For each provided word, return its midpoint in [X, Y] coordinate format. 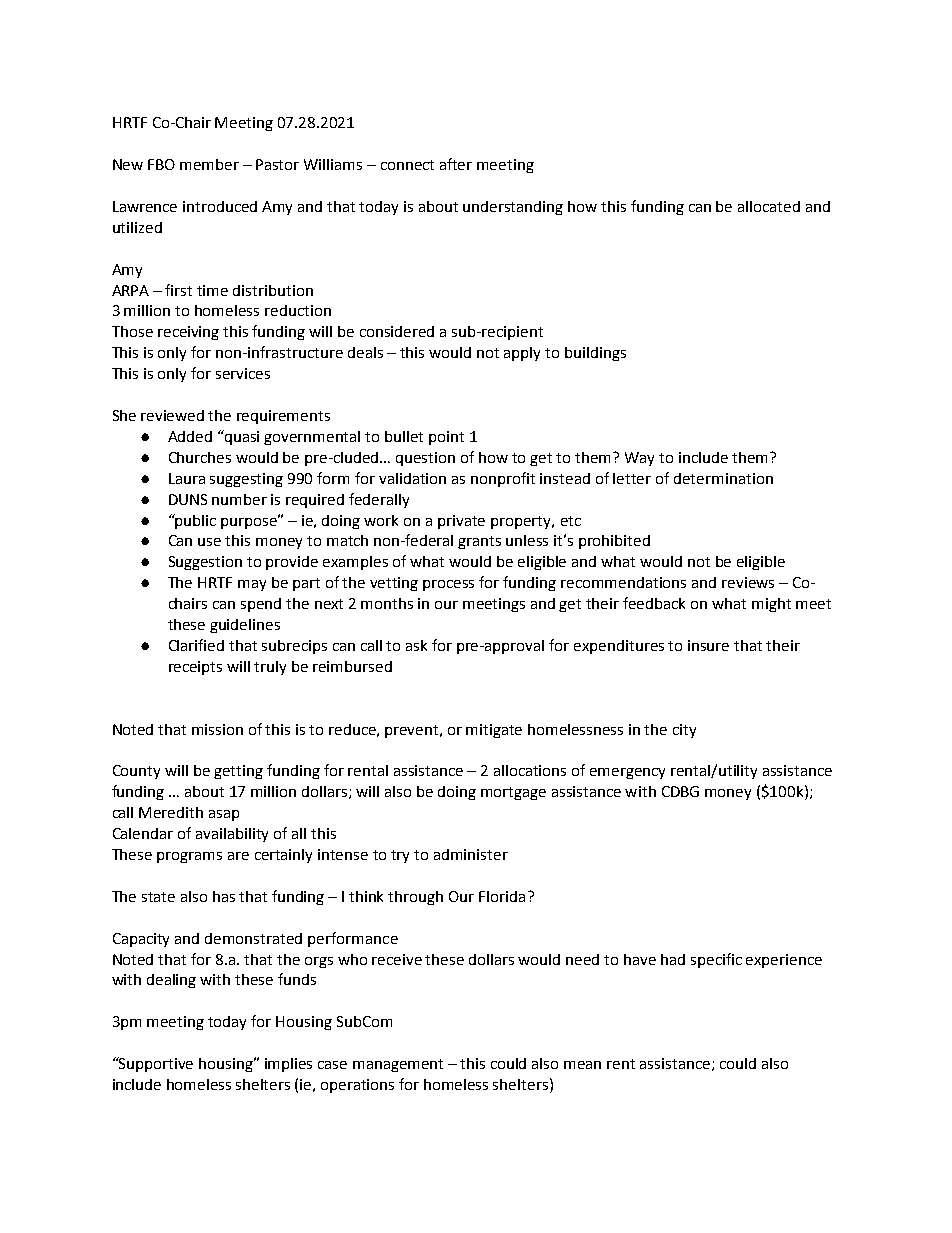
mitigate [494, 731]
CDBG [680, 791]
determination [723, 478]
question [425, 459]
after [456, 164]
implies [288, 1065]
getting [238, 772]
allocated [769, 206]
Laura [187, 478]
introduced [220, 206]
